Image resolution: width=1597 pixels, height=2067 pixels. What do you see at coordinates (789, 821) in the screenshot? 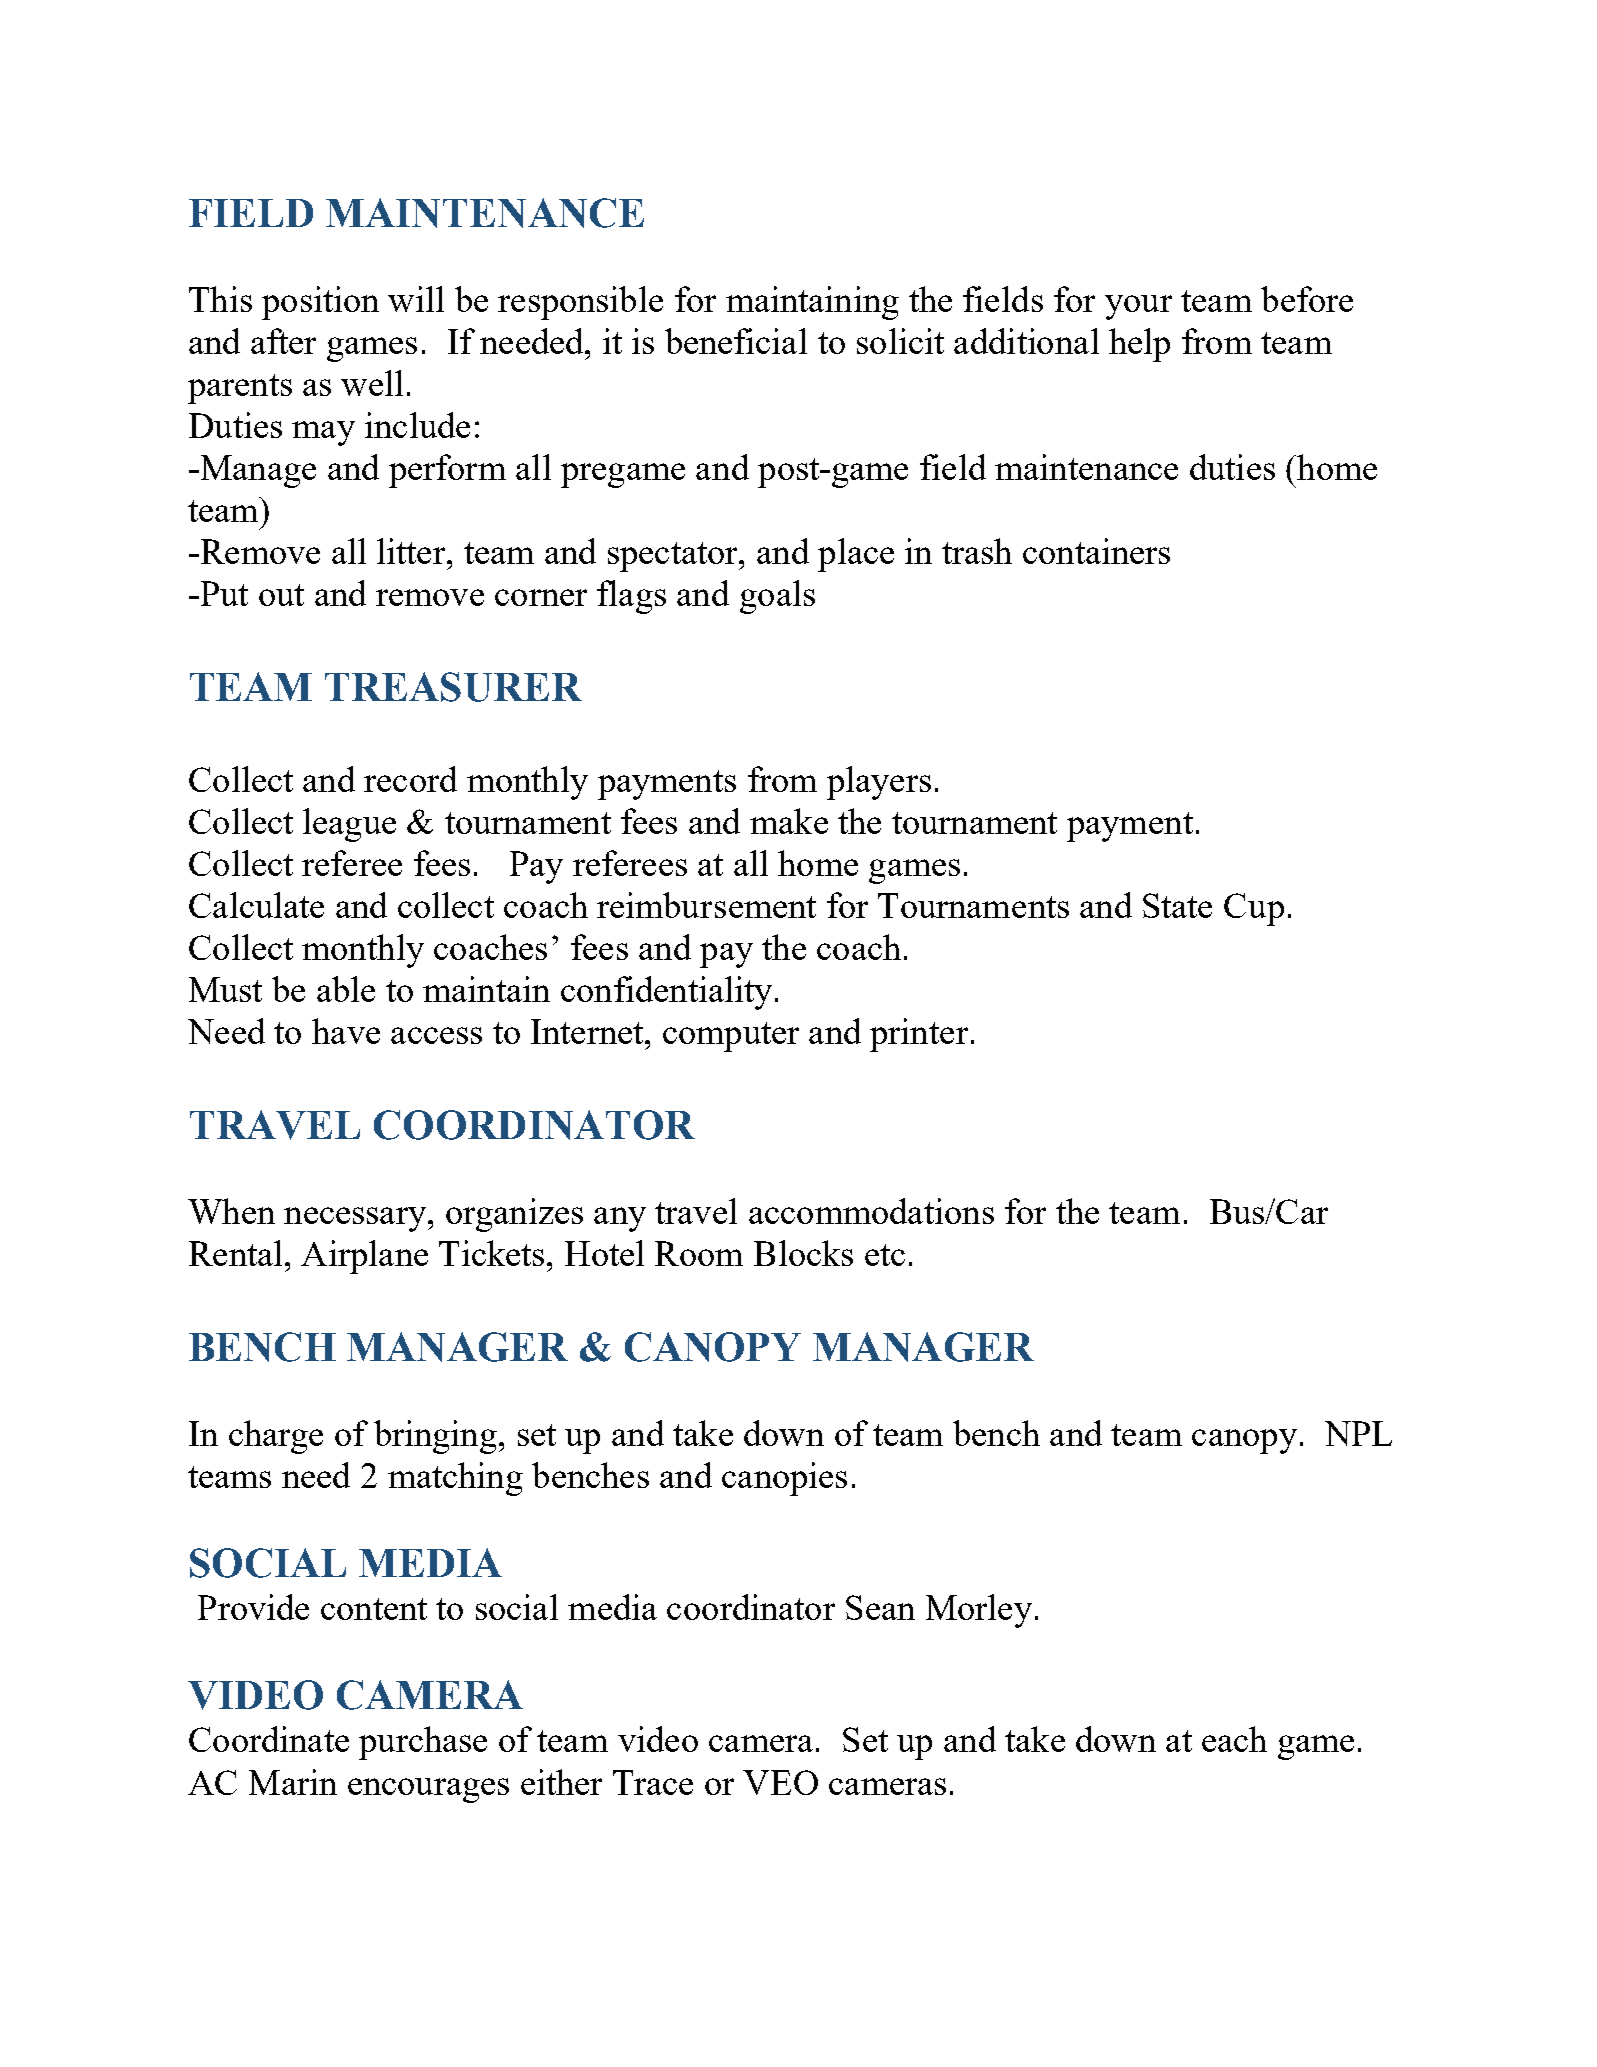
I see `make` at bounding box center [789, 821].
